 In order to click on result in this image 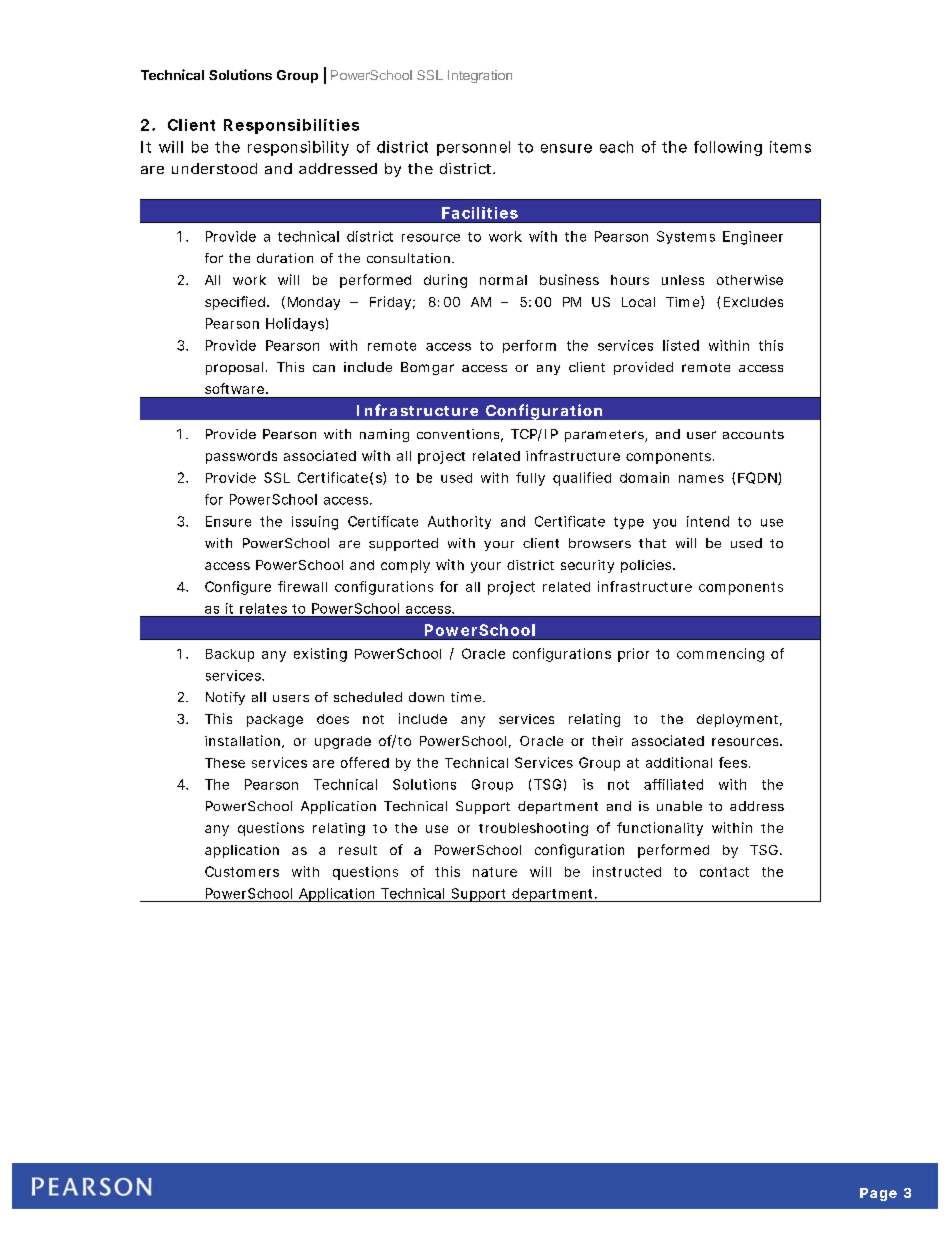, I will do `click(358, 850)`.
